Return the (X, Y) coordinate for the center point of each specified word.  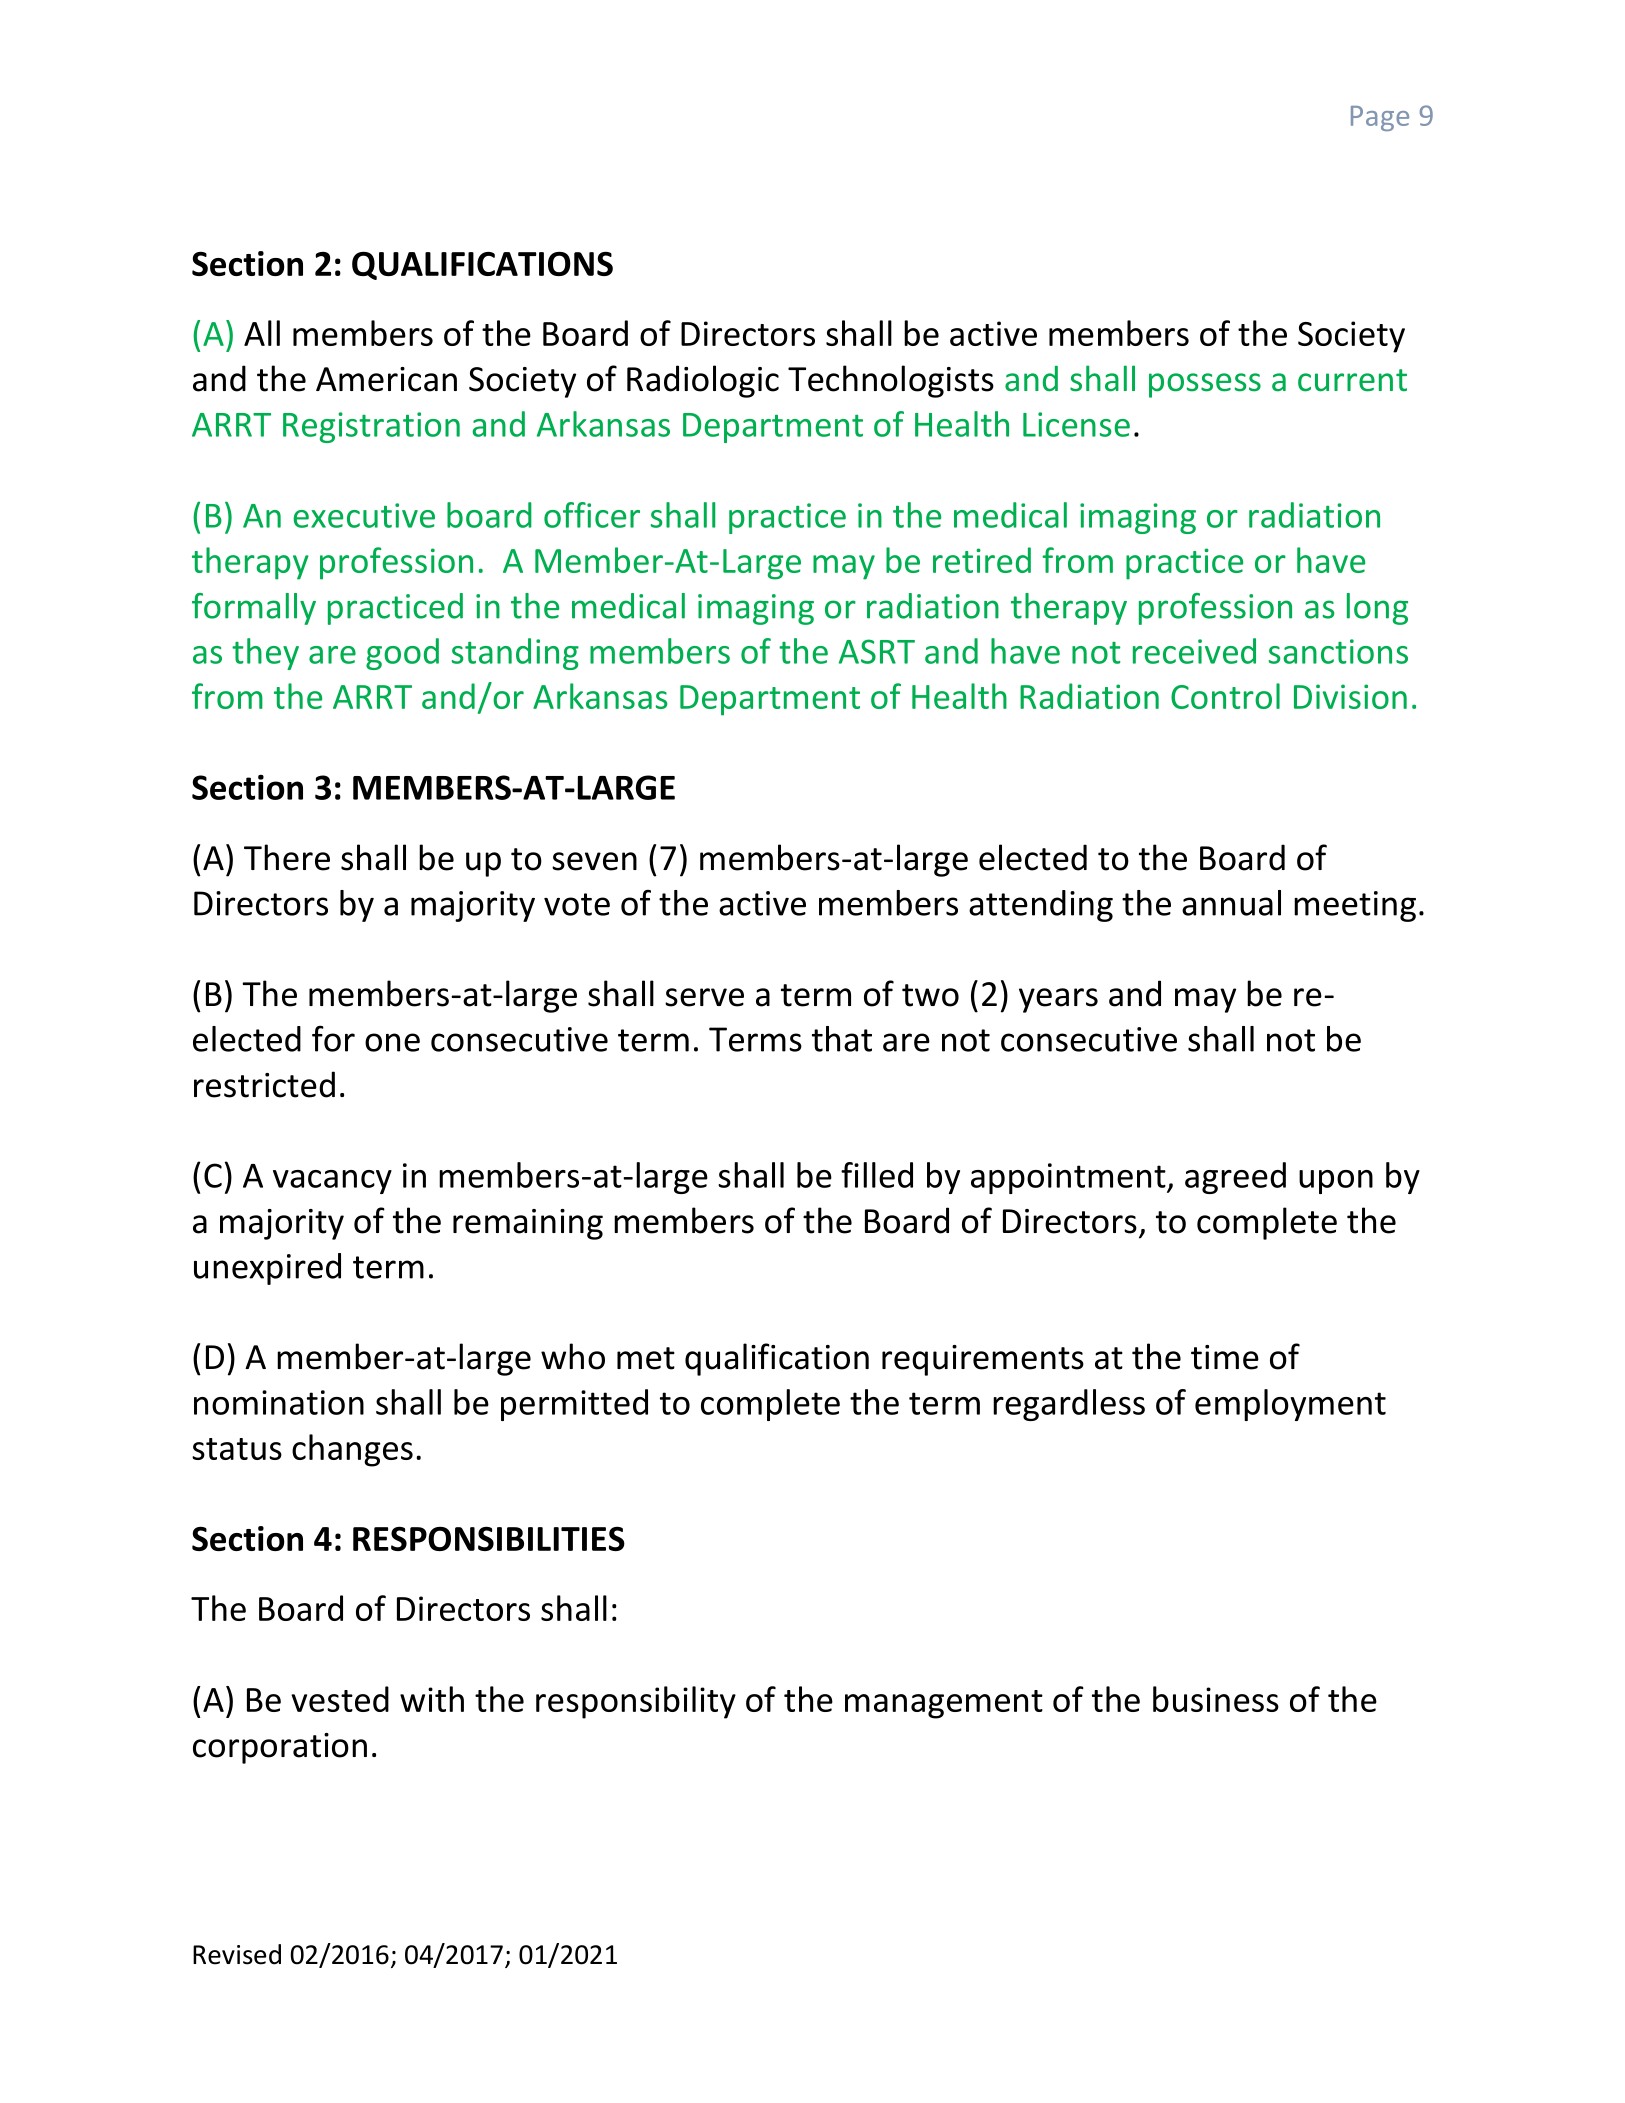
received (1194, 651)
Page (1380, 118)
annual (1231, 903)
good (402, 654)
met (646, 1358)
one (392, 1042)
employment (1290, 1405)
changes (352, 1450)
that (842, 1039)
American (386, 379)
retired (982, 560)
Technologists (891, 381)
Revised (237, 1954)
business (1216, 1699)
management (944, 1704)
